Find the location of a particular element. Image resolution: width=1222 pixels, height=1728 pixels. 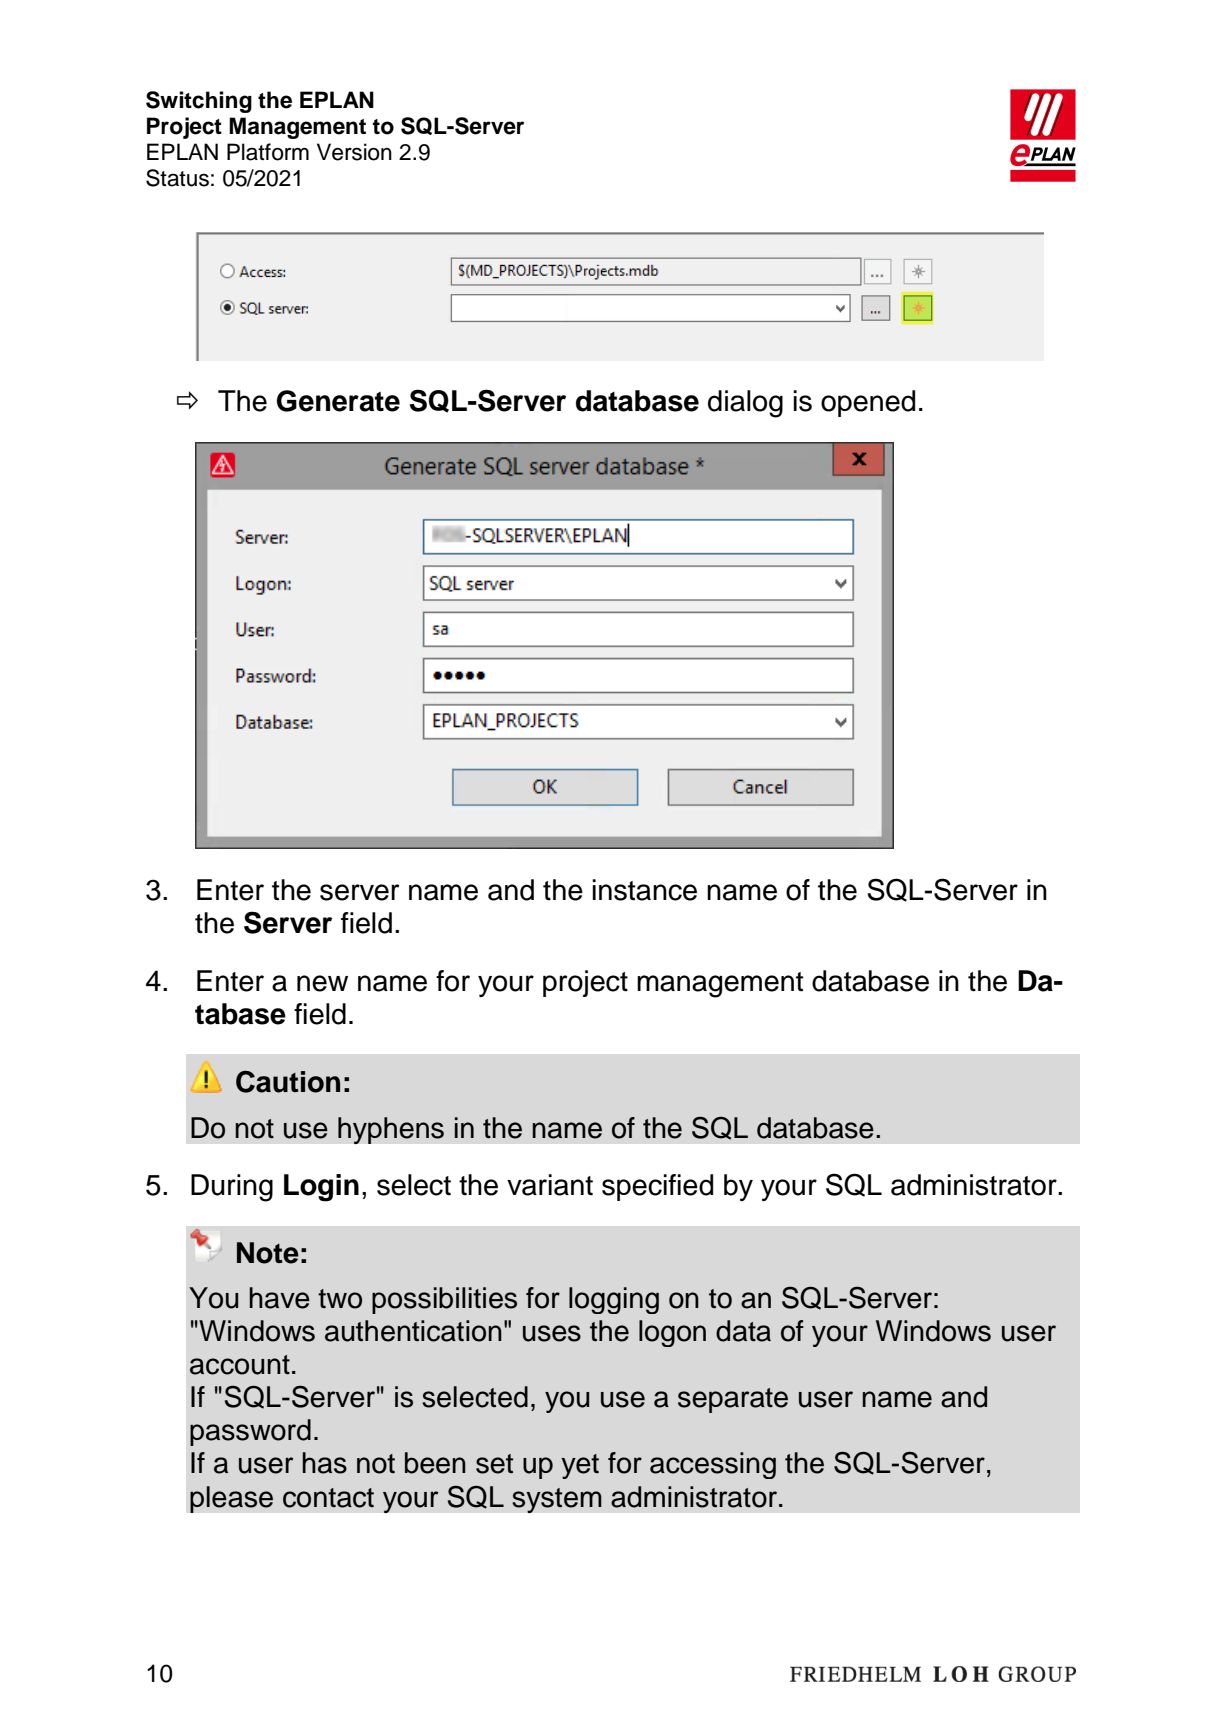

password is located at coordinates (250, 1432).
